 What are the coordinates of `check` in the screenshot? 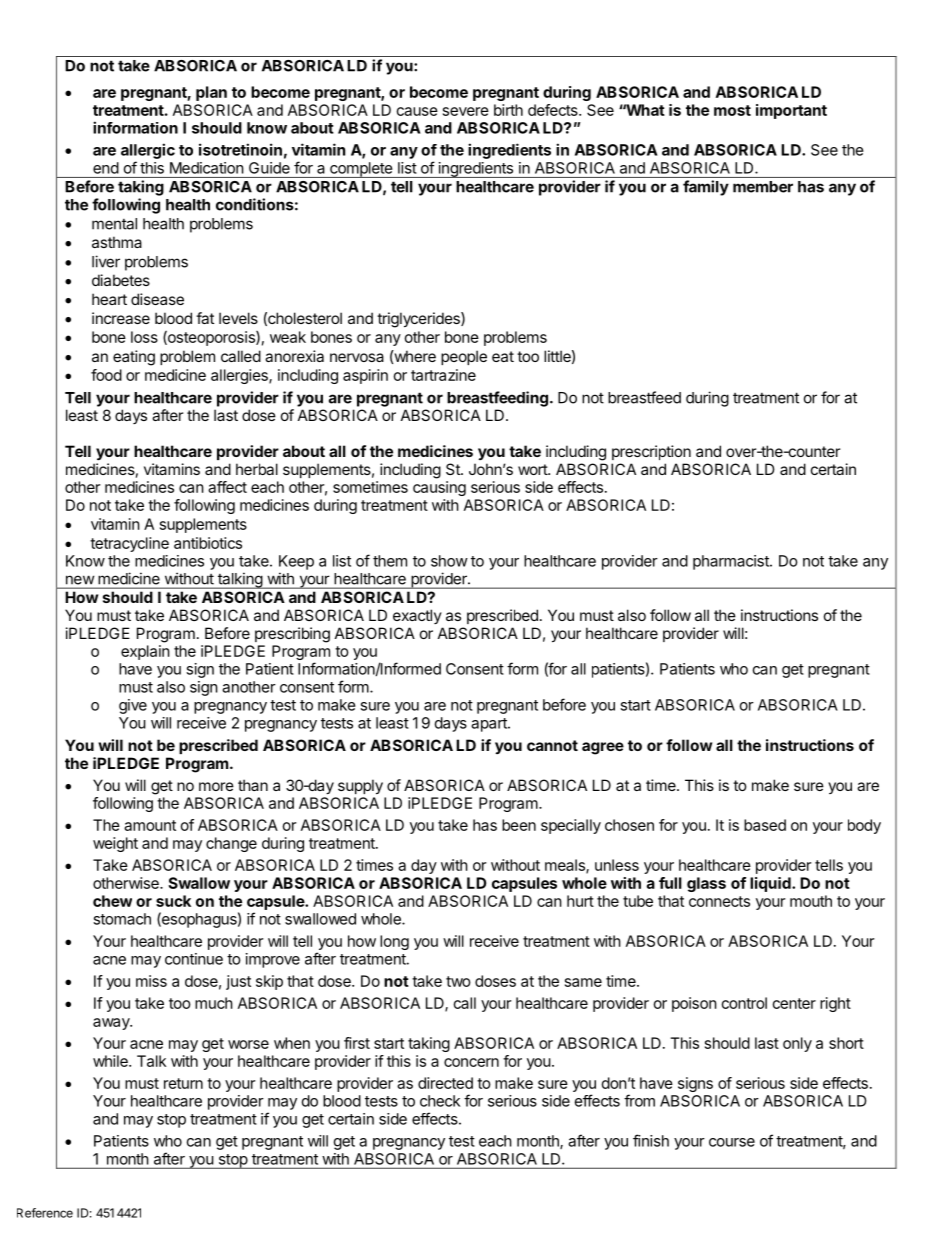 It's located at (440, 1101).
